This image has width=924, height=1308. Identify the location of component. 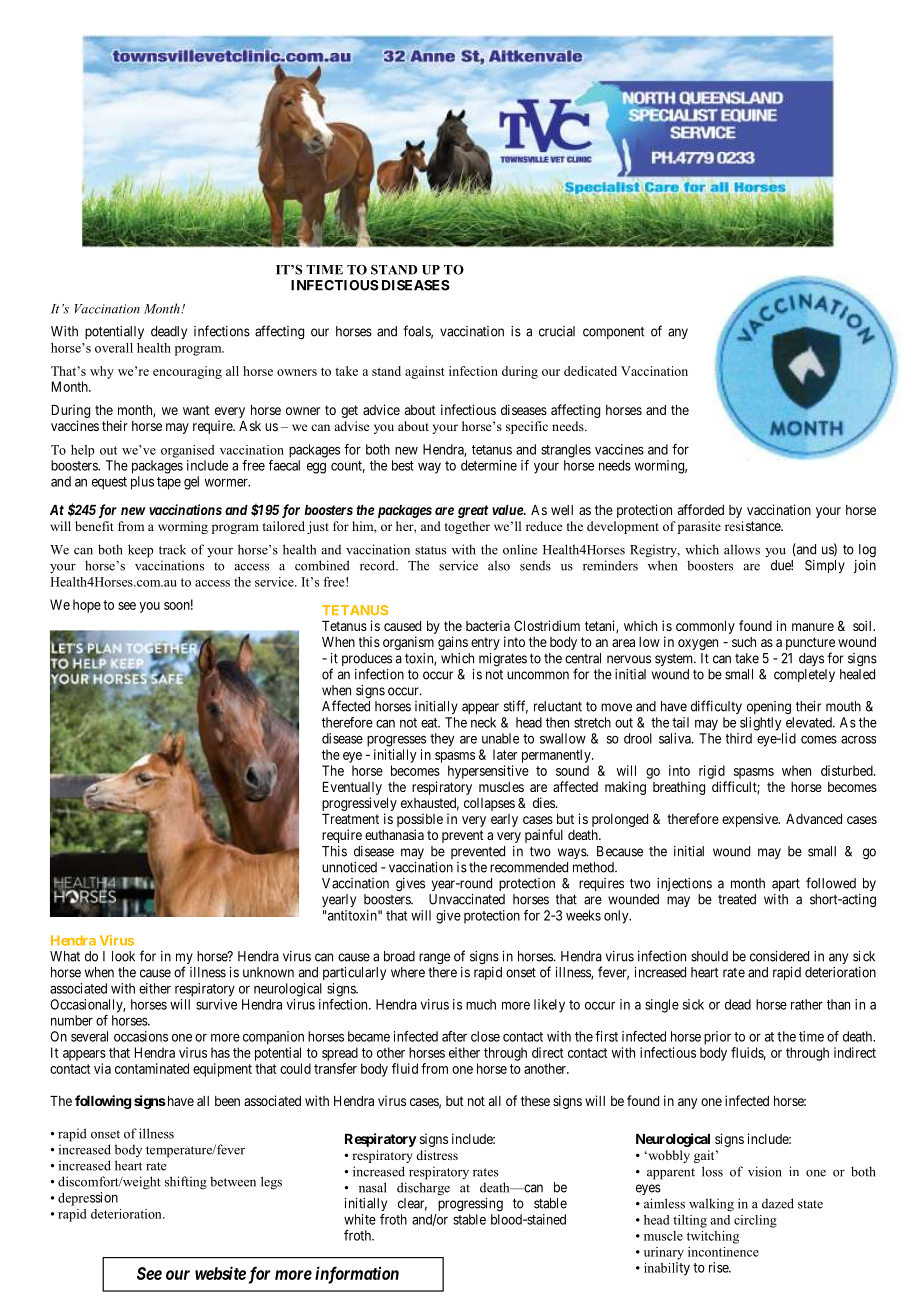
(613, 333).
